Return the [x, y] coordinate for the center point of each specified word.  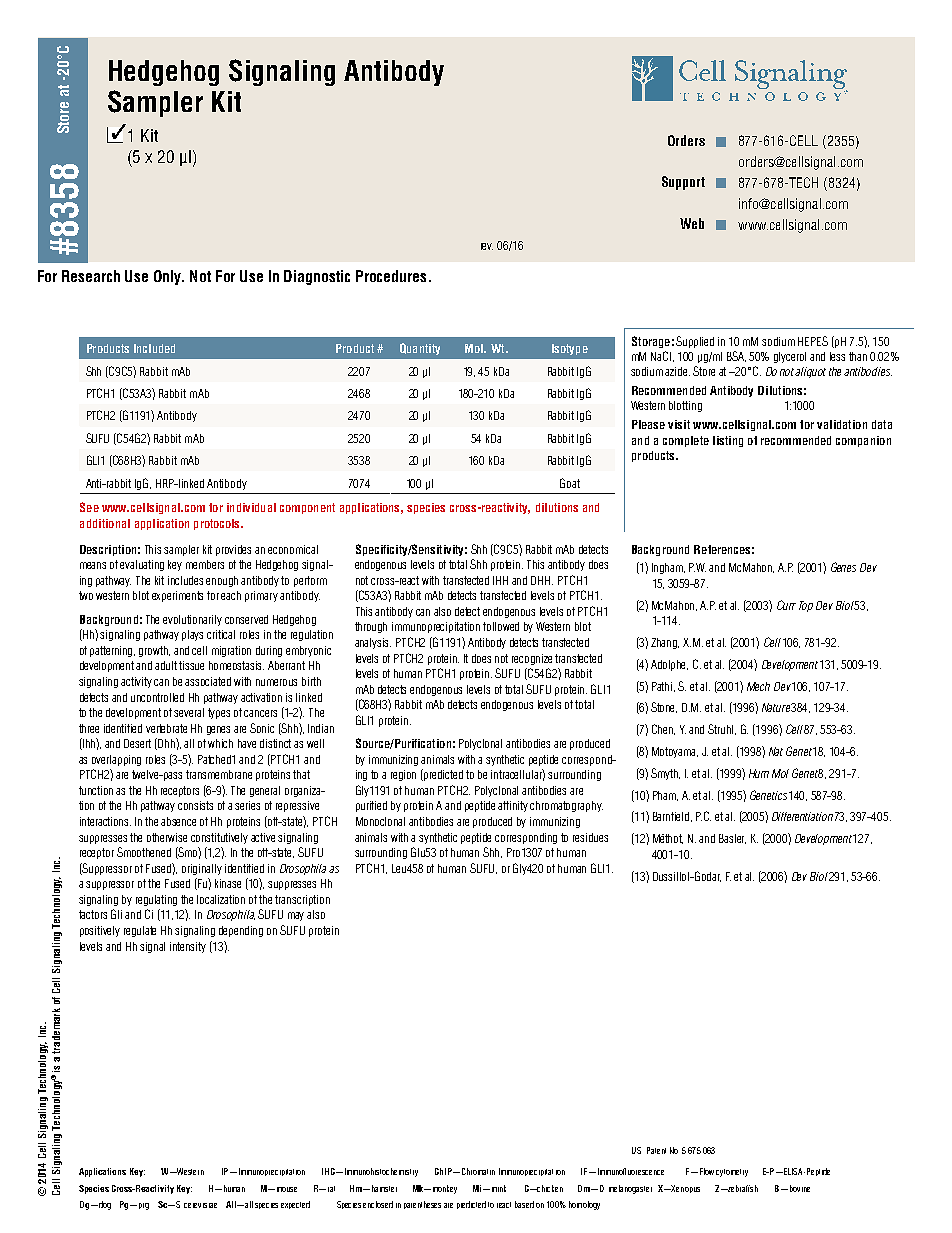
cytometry [732, 1173]
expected [295, 1205]
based [524, 1204]
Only [169, 277]
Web [692, 223]
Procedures [391, 276]
